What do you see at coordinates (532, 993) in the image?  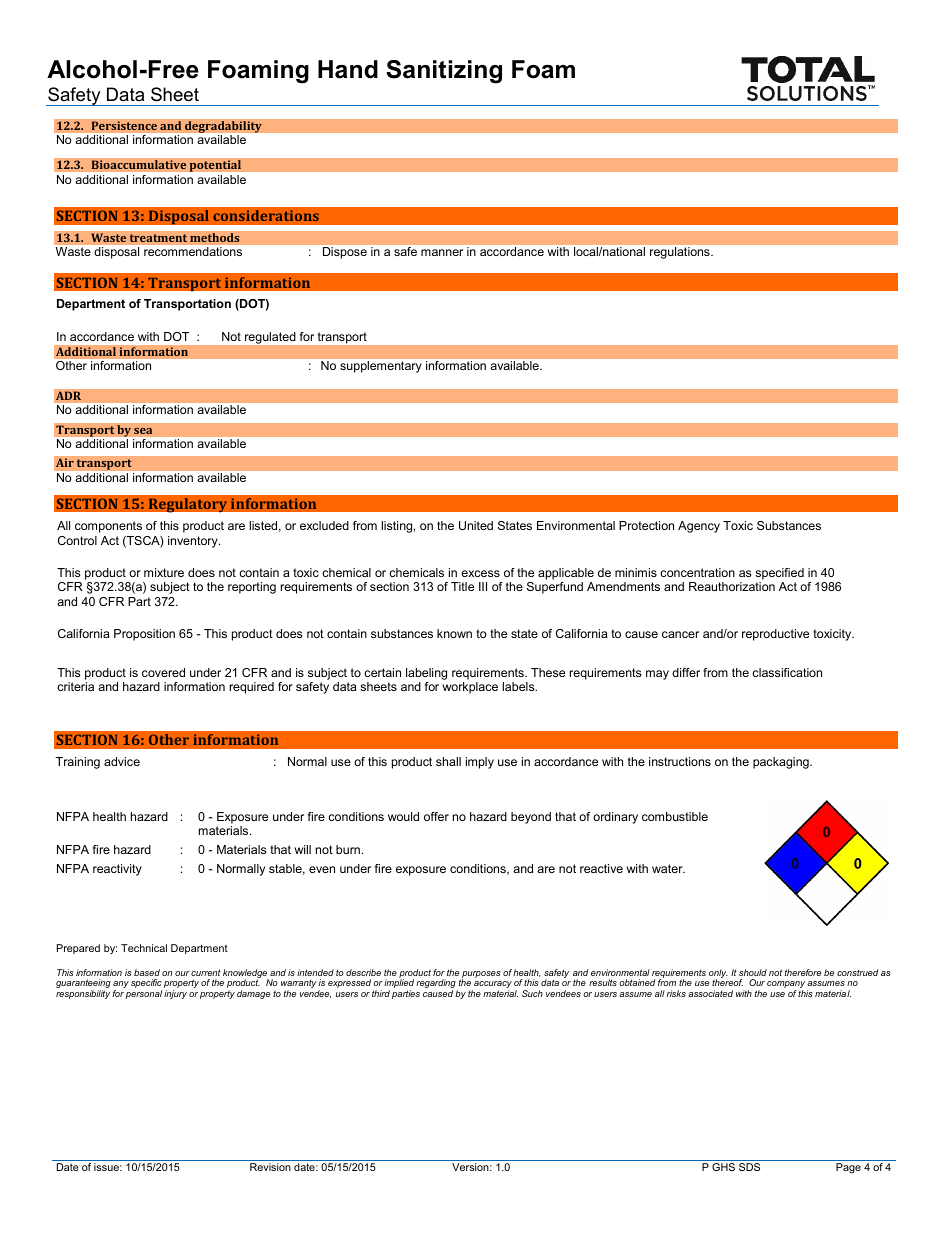 I see `Such` at bounding box center [532, 993].
